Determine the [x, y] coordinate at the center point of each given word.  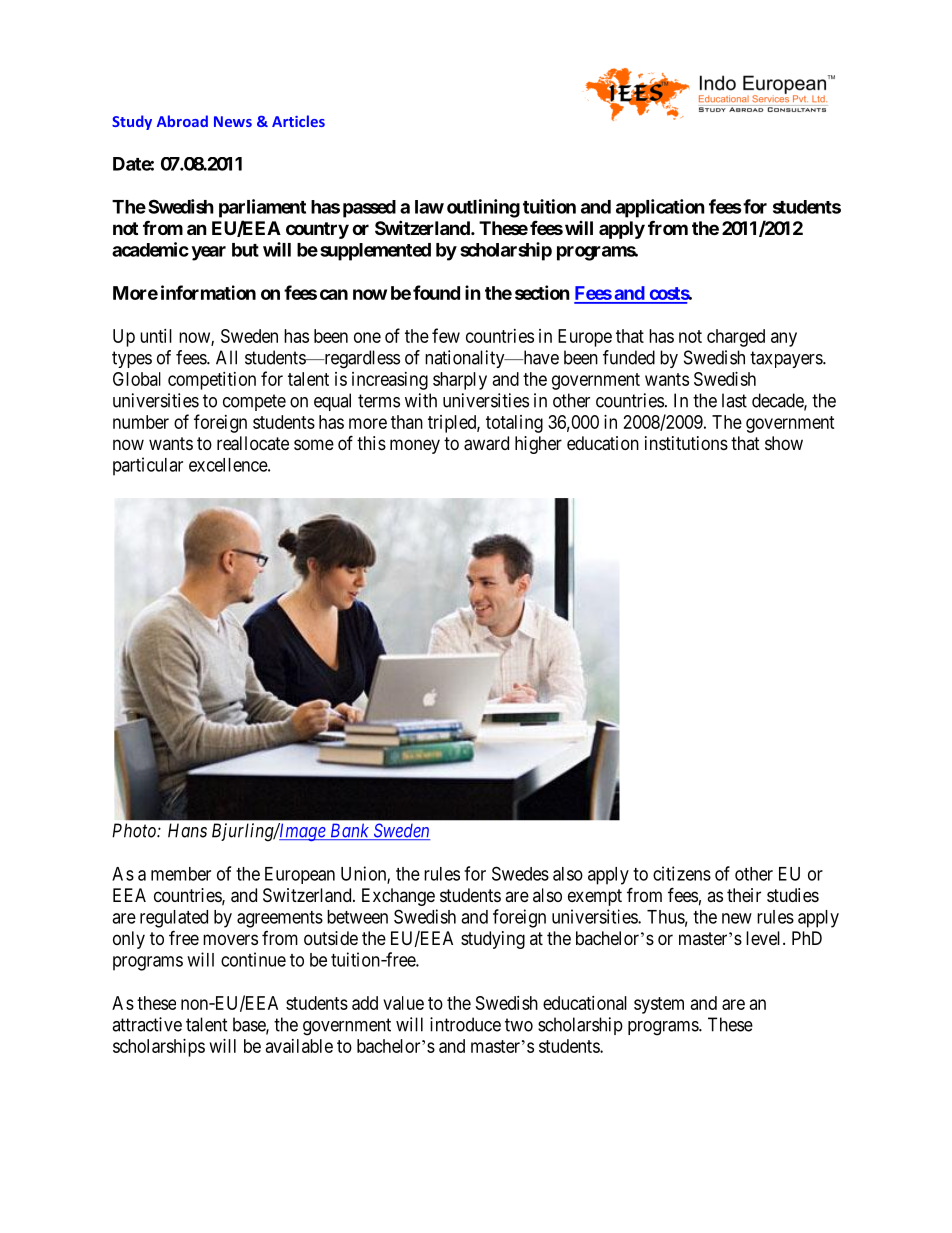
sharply [460, 381]
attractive [147, 1024]
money [415, 446]
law [429, 207]
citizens [682, 873]
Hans [187, 830]
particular [148, 466]
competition [212, 381]
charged [736, 338]
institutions [686, 443]
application [660, 208]
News [233, 121]
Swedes [520, 873]
